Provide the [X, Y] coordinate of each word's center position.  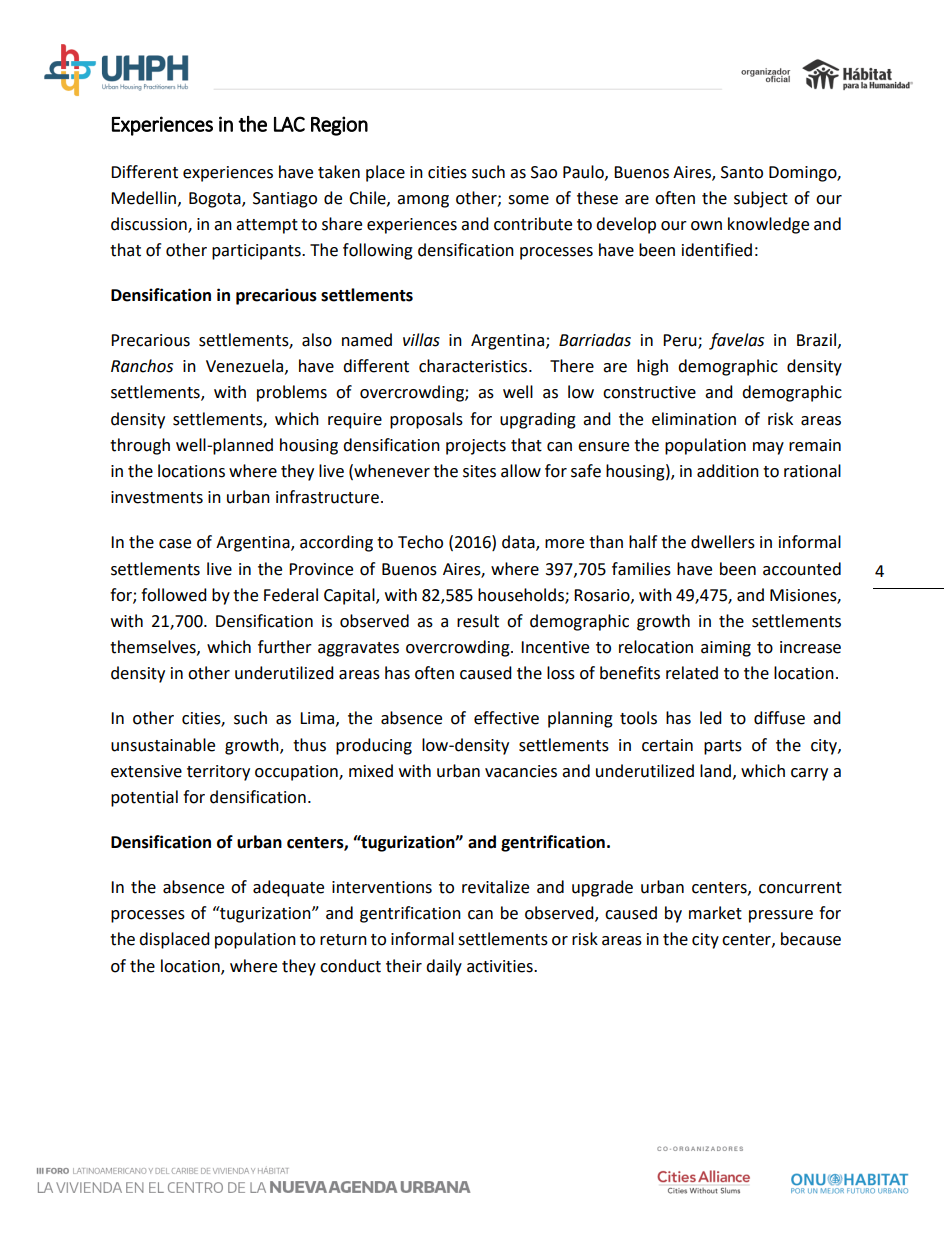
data [519, 543]
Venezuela [244, 366]
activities [501, 966]
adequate [288, 888]
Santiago [285, 200]
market [715, 913]
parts [723, 747]
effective [506, 718]
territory [218, 773]
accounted [802, 569]
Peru [681, 341]
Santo [742, 172]
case [175, 544]
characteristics [474, 366]
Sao [544, 172]
